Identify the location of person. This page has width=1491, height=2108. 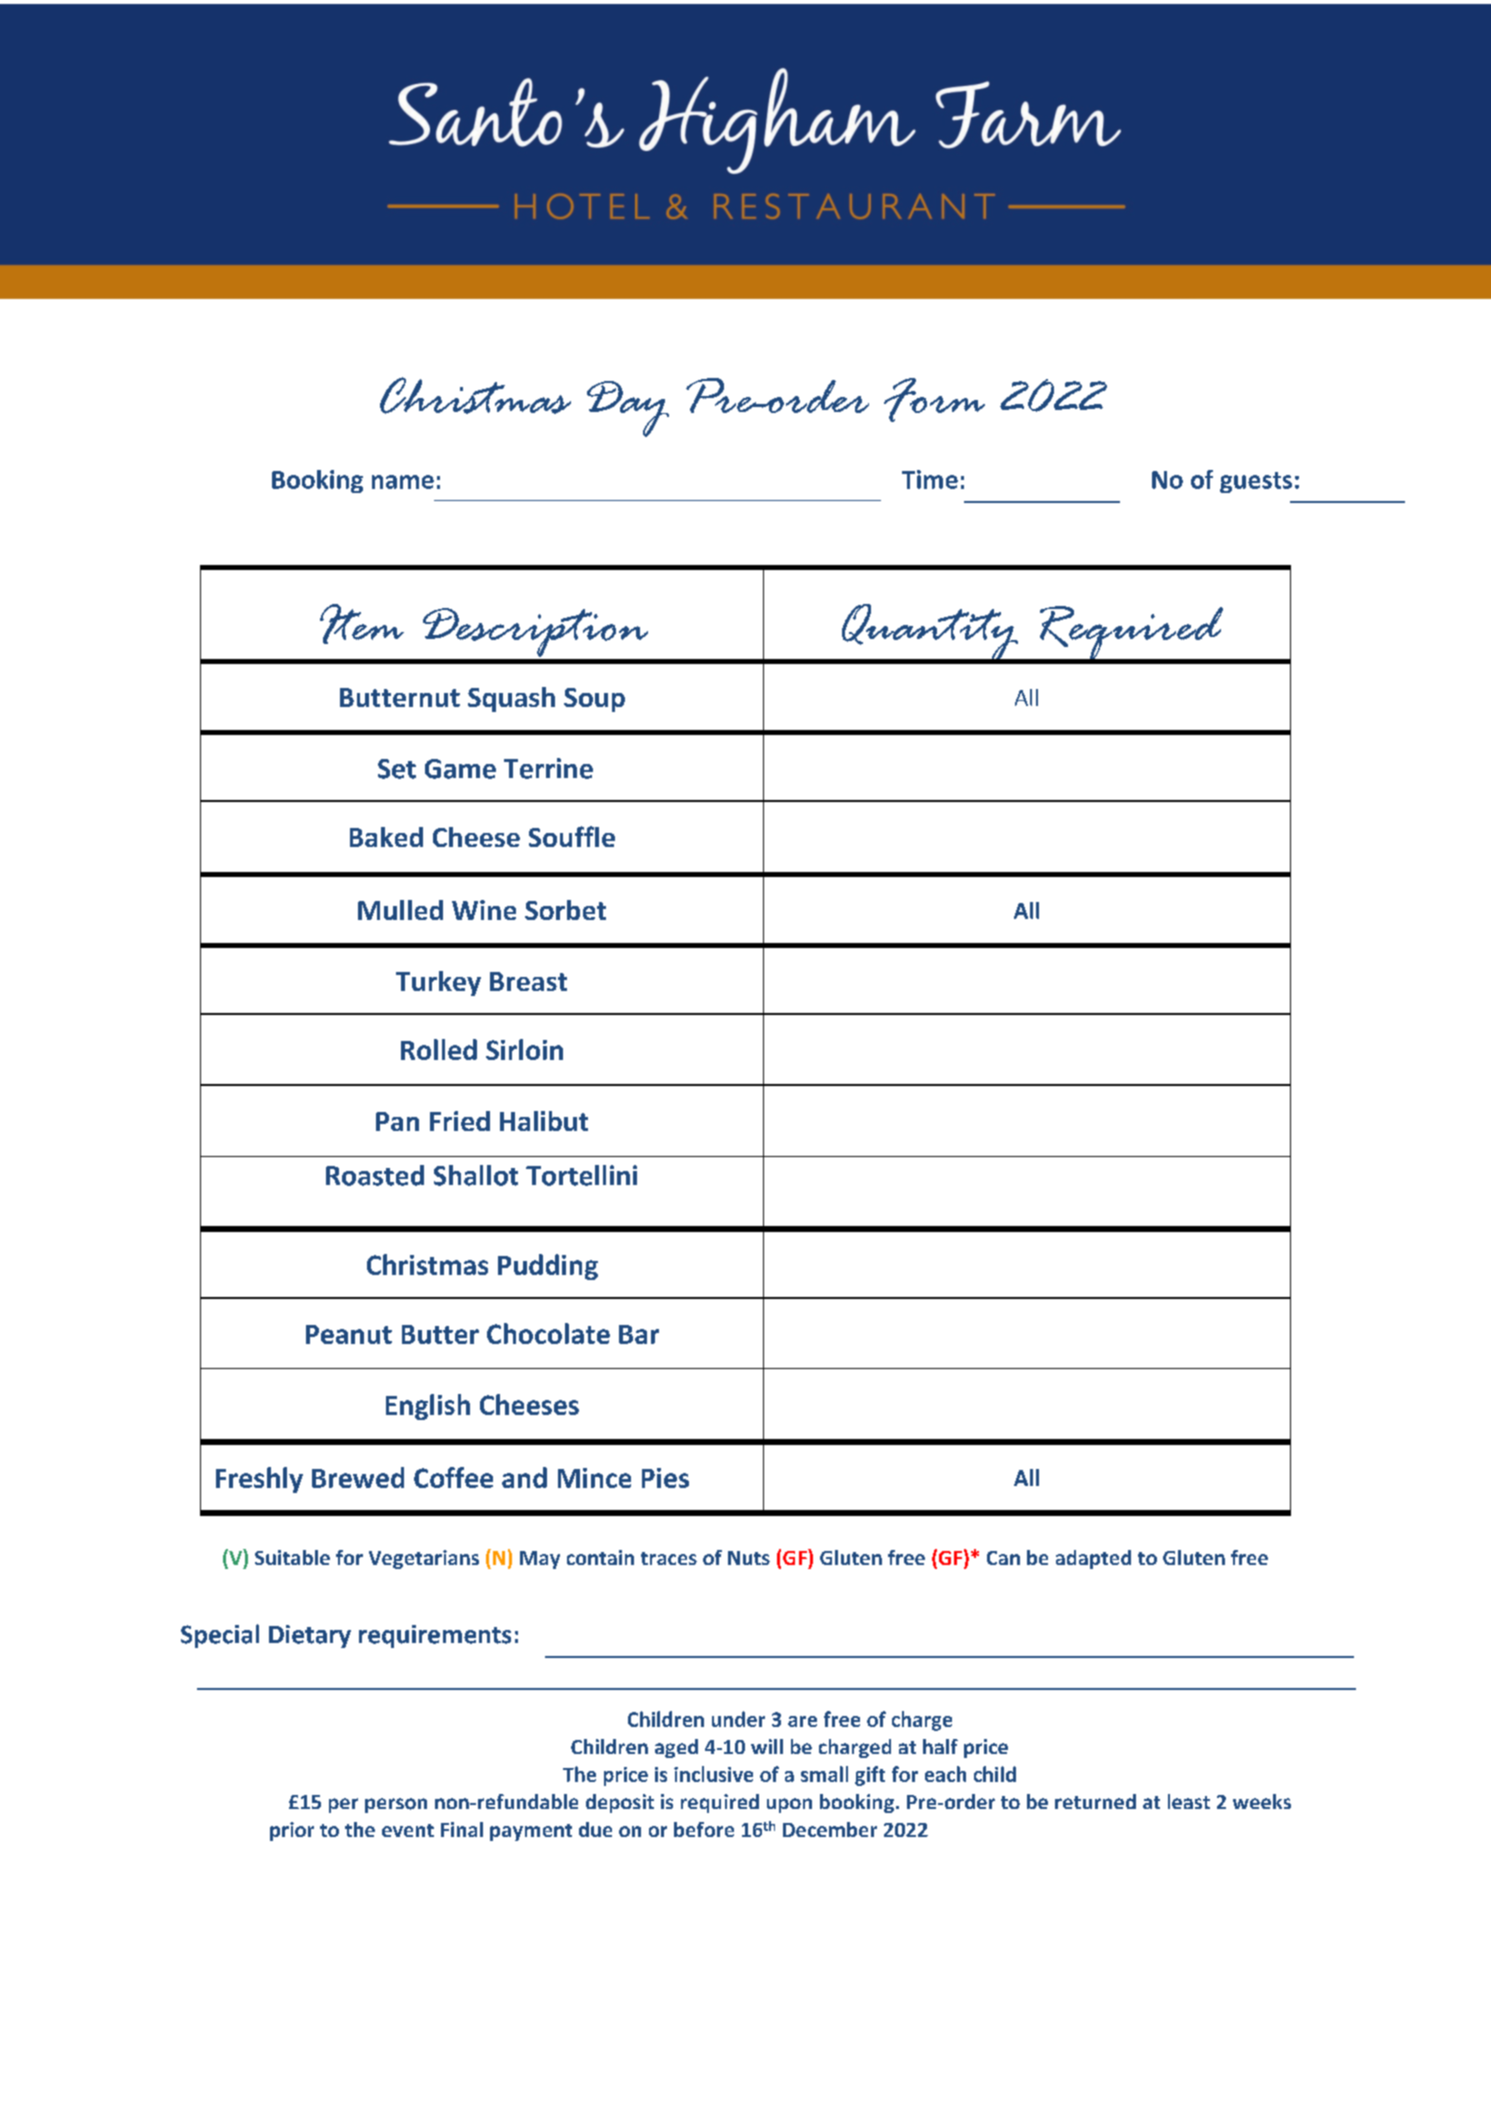
(396, 1805).
